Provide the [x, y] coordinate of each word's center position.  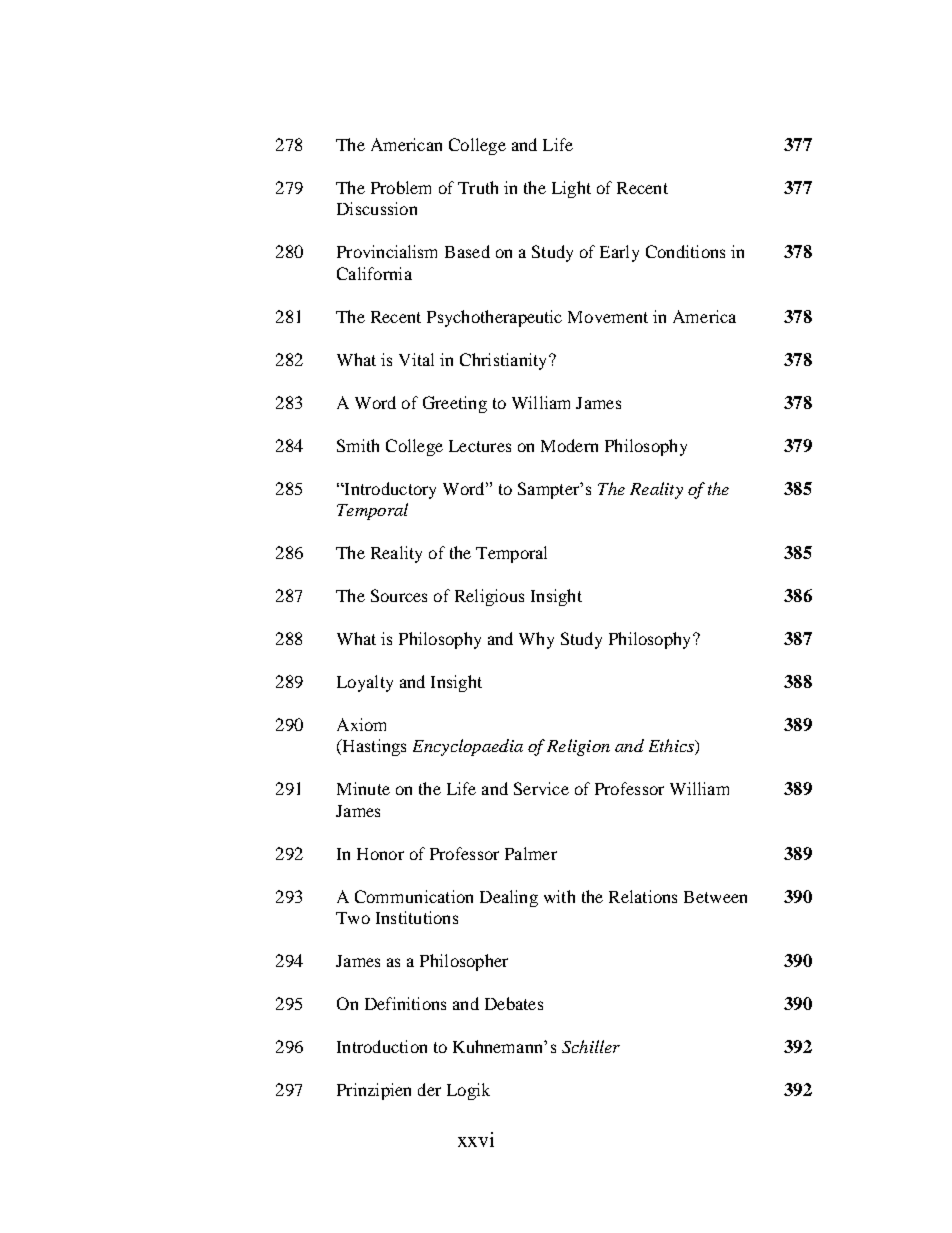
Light [571, 189]
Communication [414, 896]
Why [536, 640]
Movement [608, 317]
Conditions [685, 251]
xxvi [476, 1139]
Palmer [531, 853]
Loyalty [365, 683]
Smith [358, 445]
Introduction [382, 1046]
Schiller [591, 1046]
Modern [569, 445]
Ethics [672, 747]
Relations [643, 896]
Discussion [377, 208]
